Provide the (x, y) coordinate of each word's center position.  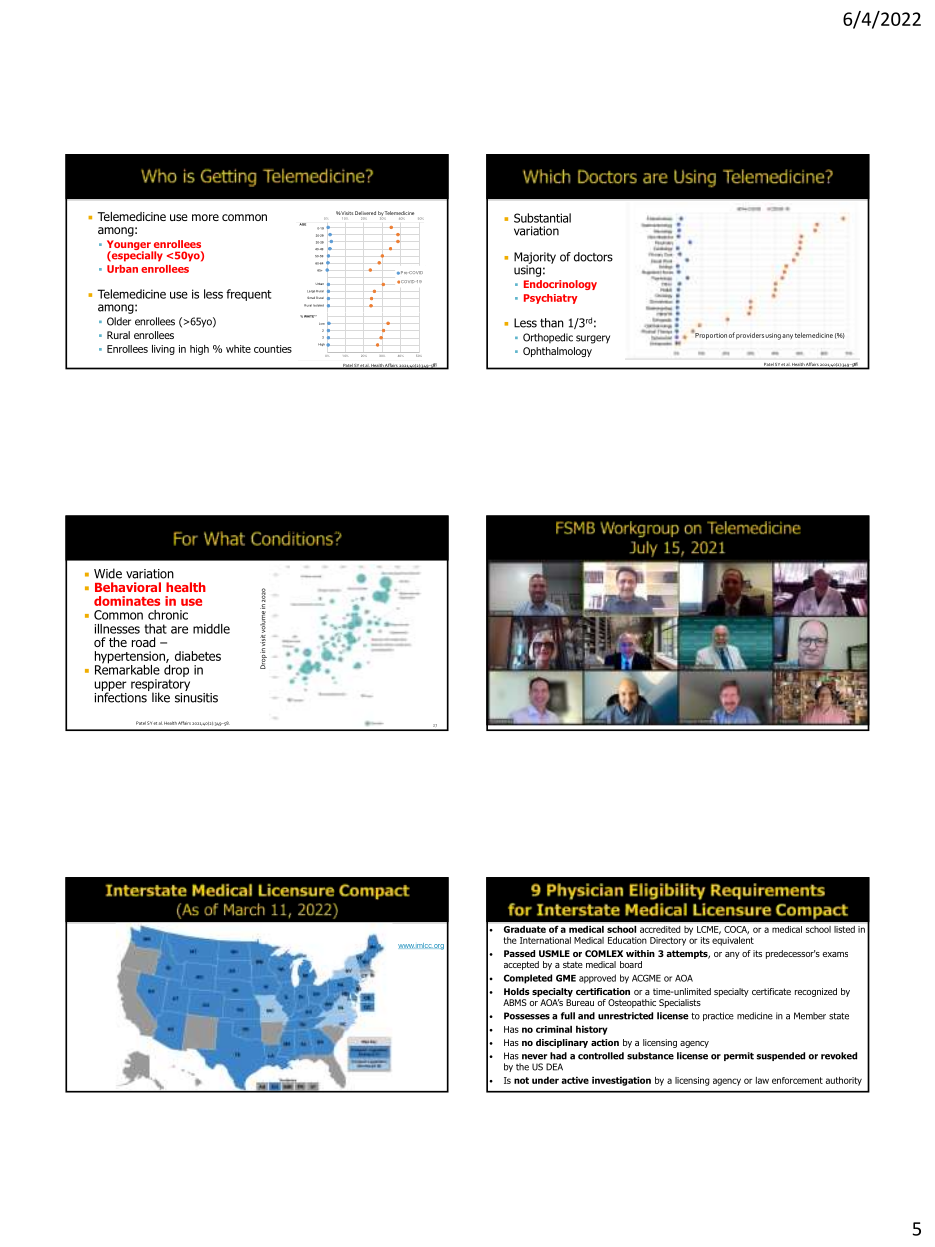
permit (739, 1056)
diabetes (198, 656)
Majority (535, 259)
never (534, 1057)
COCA (736, 930)
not (521, 1080)
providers (750, 335)
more (205, 217)
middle (211, 629)
